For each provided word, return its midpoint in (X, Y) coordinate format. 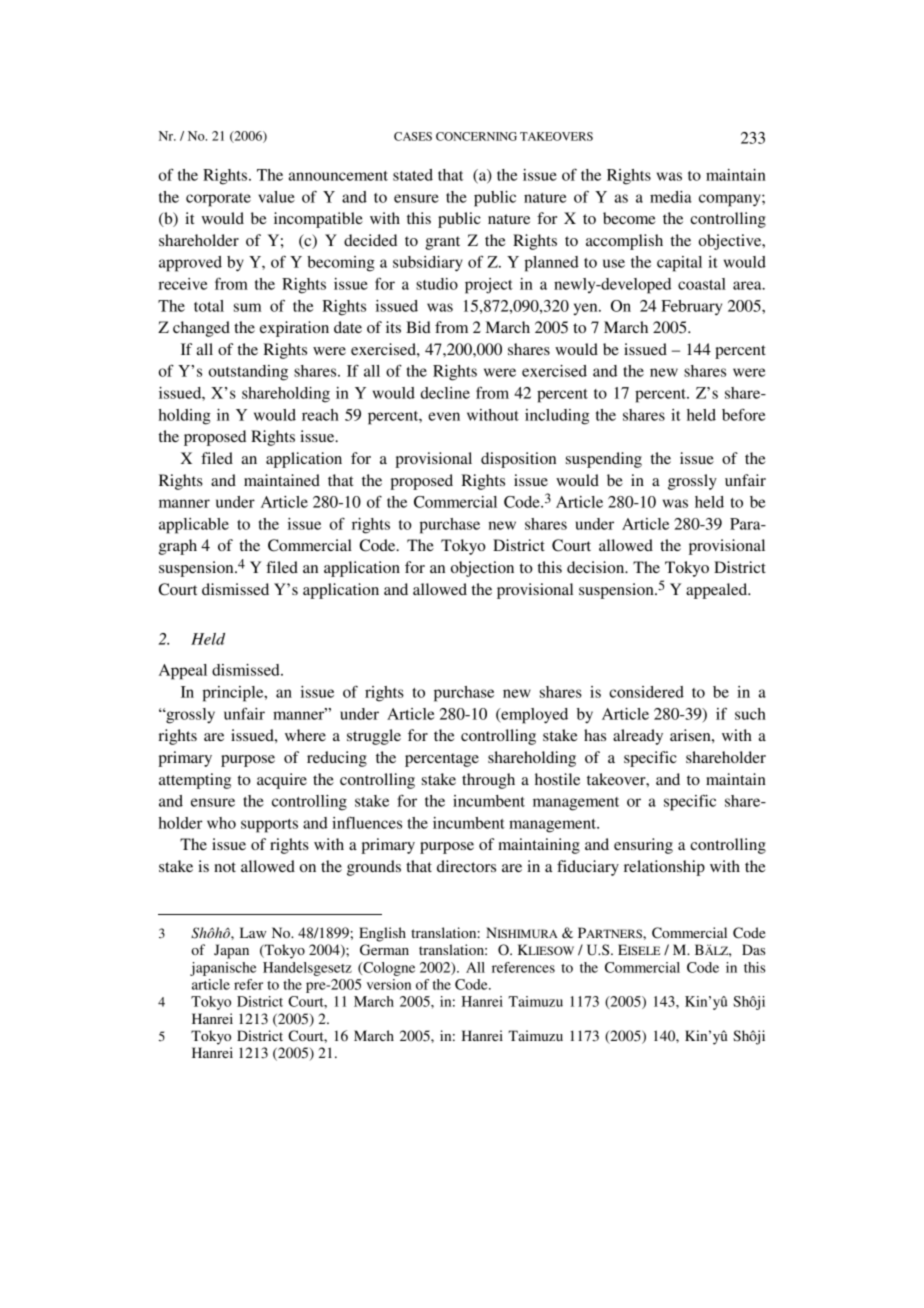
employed (533, 716)
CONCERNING (476, 136)
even (444, 416)
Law (253, 932)
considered (646, 692)
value (276, 197)
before (743, 414)
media (671, 197)
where (305, 735)
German (384, 950)
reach (320, 415)
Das (753, 949)
